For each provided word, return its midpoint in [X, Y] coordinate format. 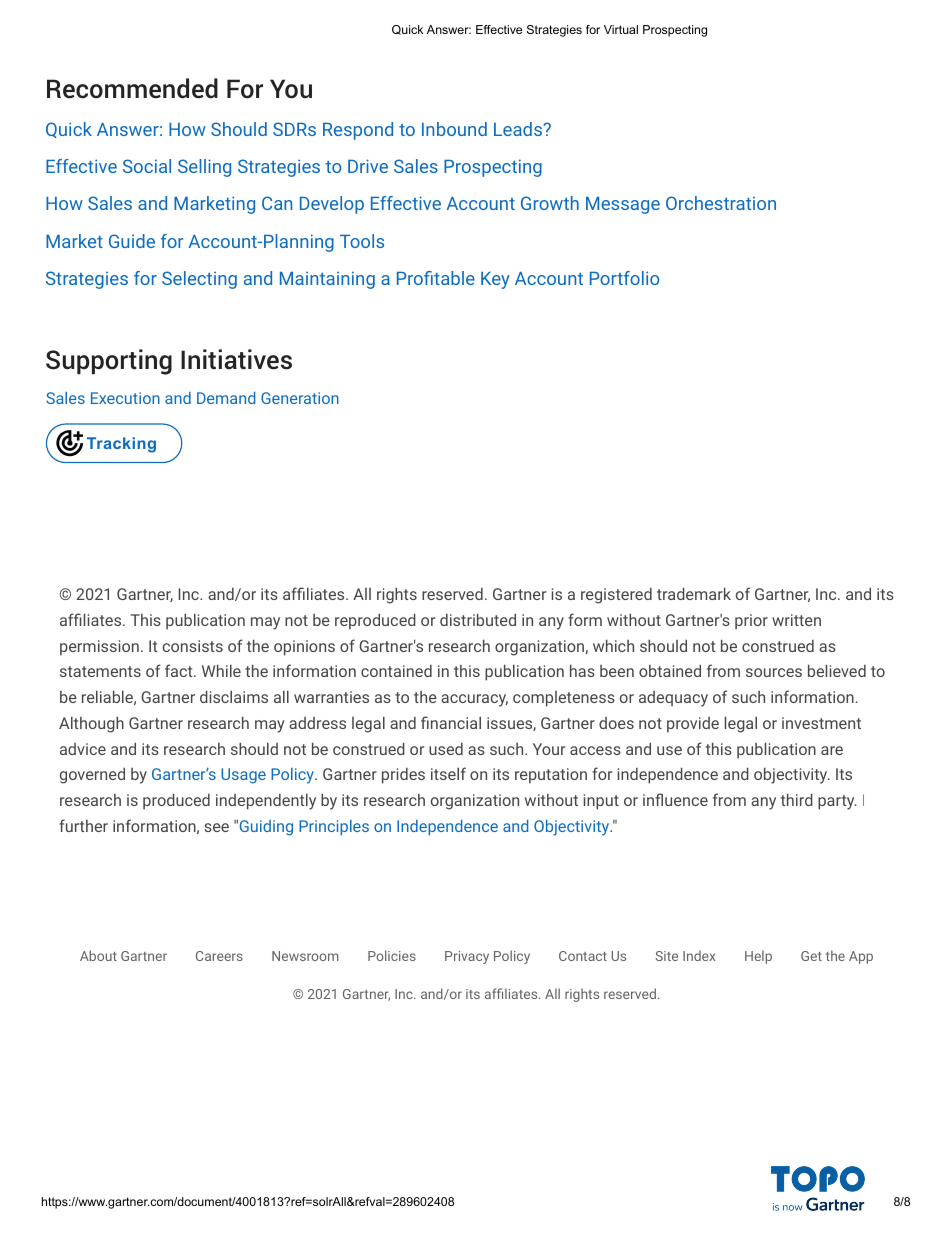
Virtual [621, 29]
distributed [478, 619]
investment [821, 723]
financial [451, 722]
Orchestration [721, 203]
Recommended [132, 88]
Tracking [121, 445]
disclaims [234, 696]
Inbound [454, 129]
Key [495, 280]
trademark [694, 593]
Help [758, 957]
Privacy [467, 957]
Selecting [199, 280]
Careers [219, 956]
